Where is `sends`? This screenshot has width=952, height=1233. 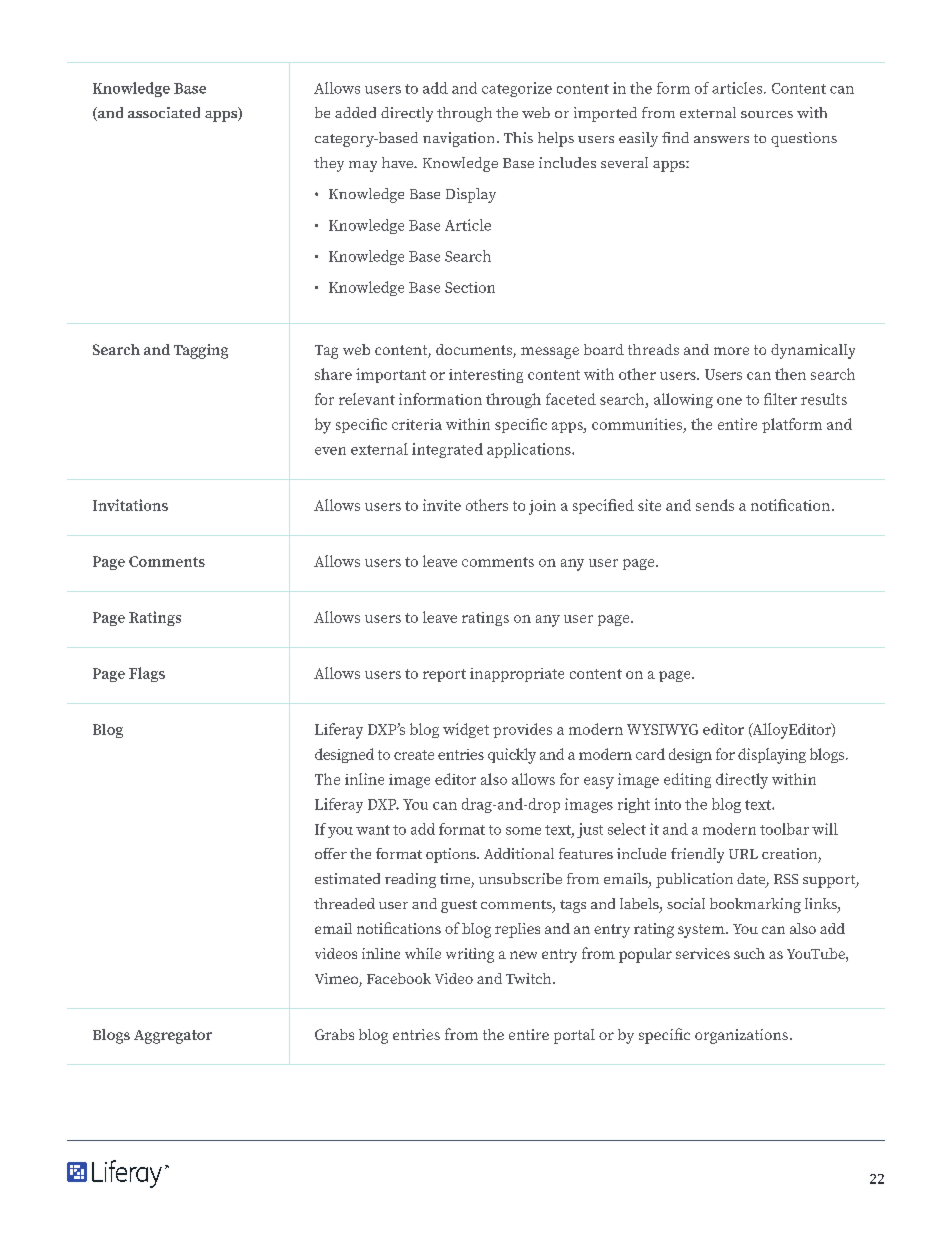
sends is located at coordinates (715, 505).
